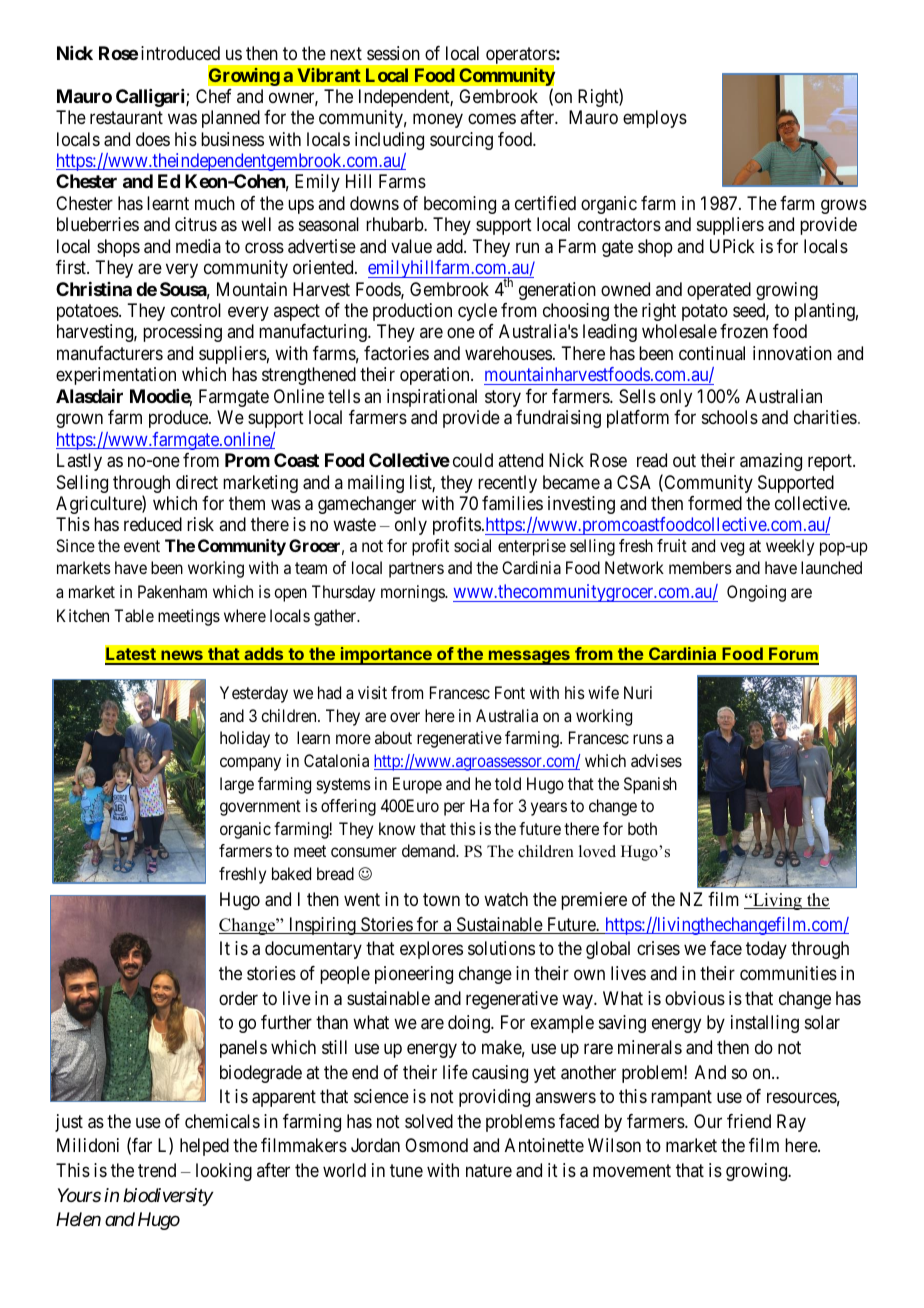 Image resolution: width=924 pixels, height=1308 pixels. Describe the element at coordinates (168, 1197) in the page. I see `biodiversity` at that location.
